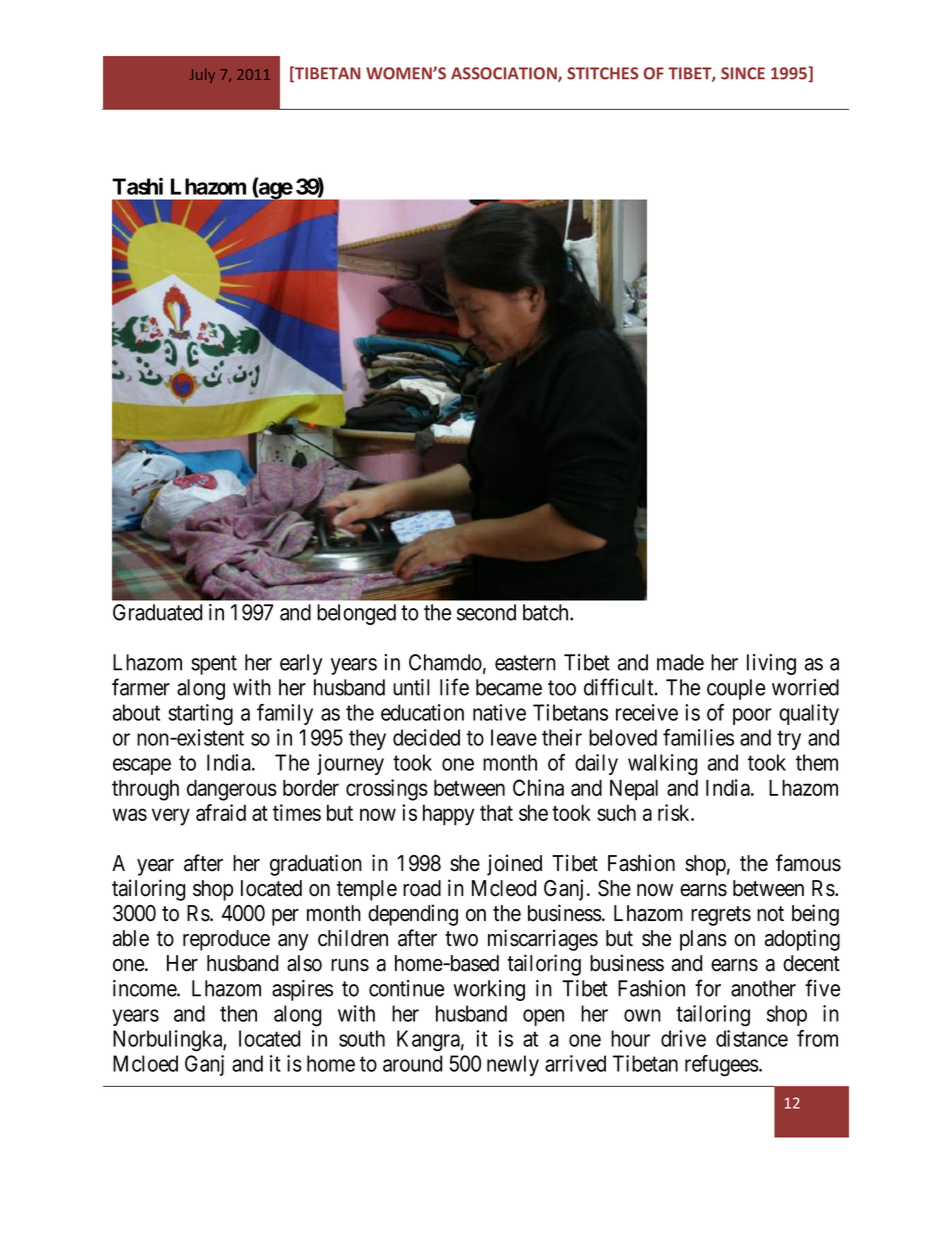 The height and width of the image is (1233, 952). I want to click on famous, so click(808, 863).
